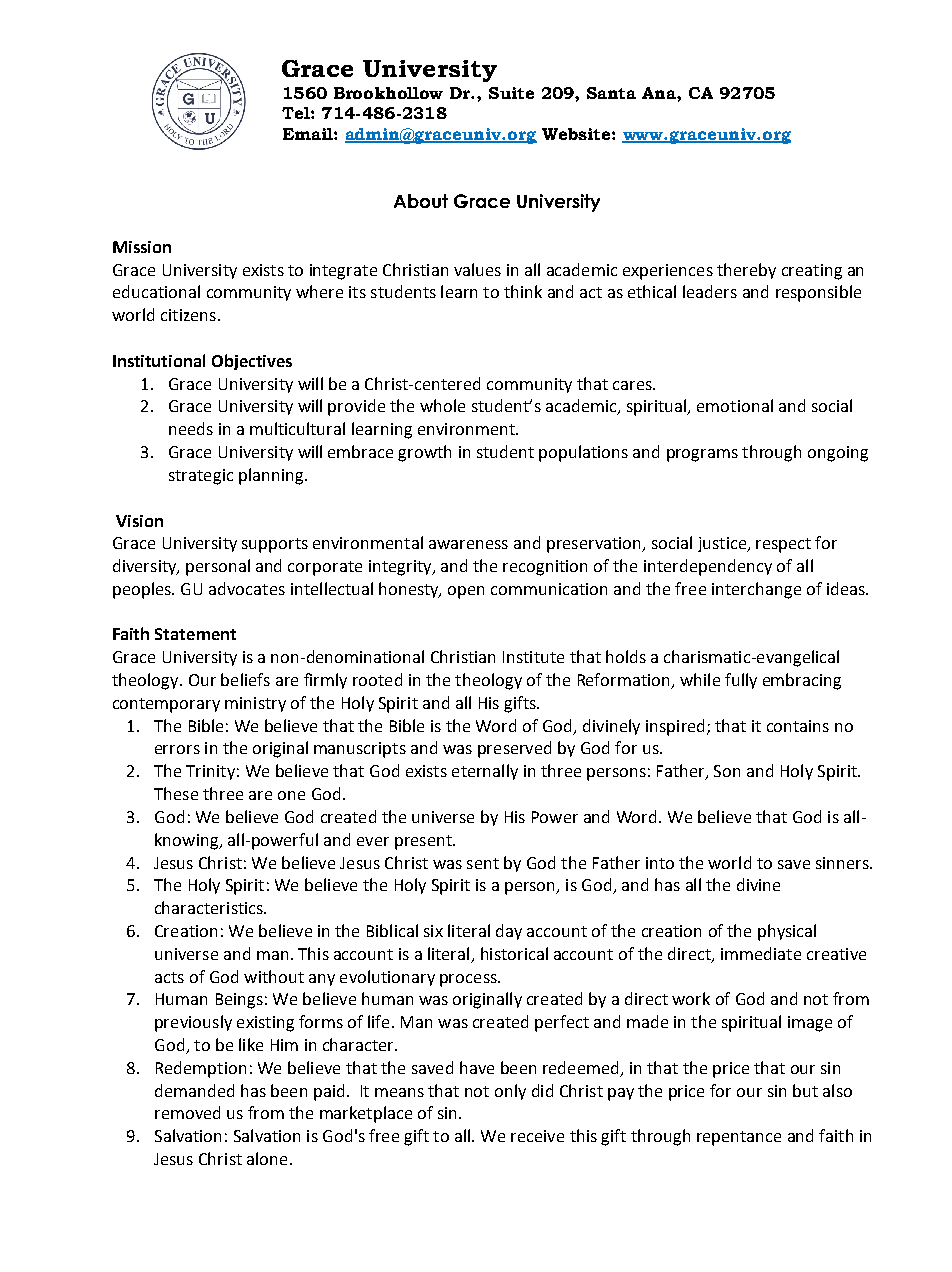  Describe the element at coordinates (142, 247) in the screenshot. I see `Mission` at that location.
